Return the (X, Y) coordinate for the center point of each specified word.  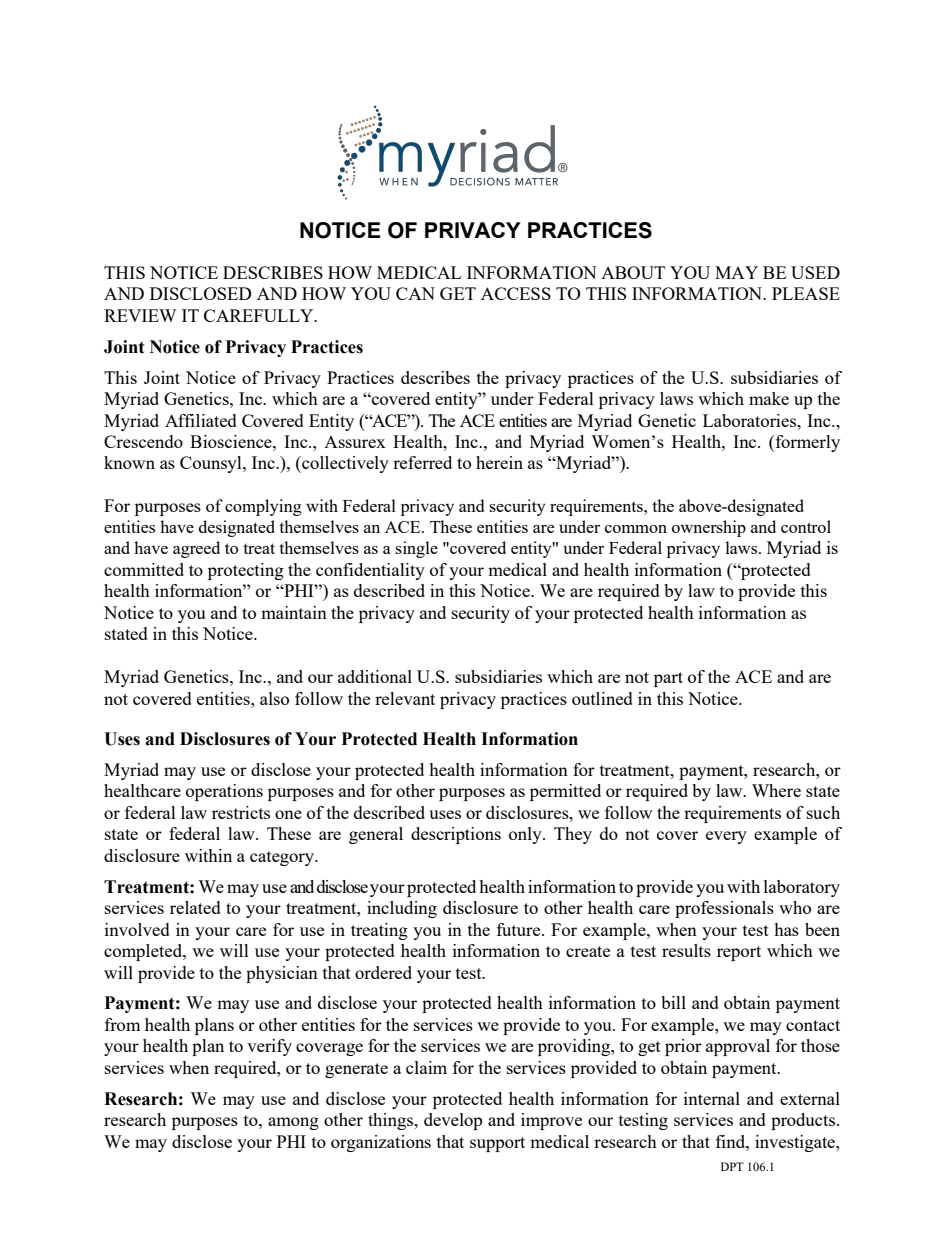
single (416, 549)
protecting (246, 571)
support (497, 1144)
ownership (709, 528)
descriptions (456, 835)
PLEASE (806, 293)
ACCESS (516, 293)
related (195, 907)
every (726, 837)
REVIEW (140, 315)
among (293, 1123)
